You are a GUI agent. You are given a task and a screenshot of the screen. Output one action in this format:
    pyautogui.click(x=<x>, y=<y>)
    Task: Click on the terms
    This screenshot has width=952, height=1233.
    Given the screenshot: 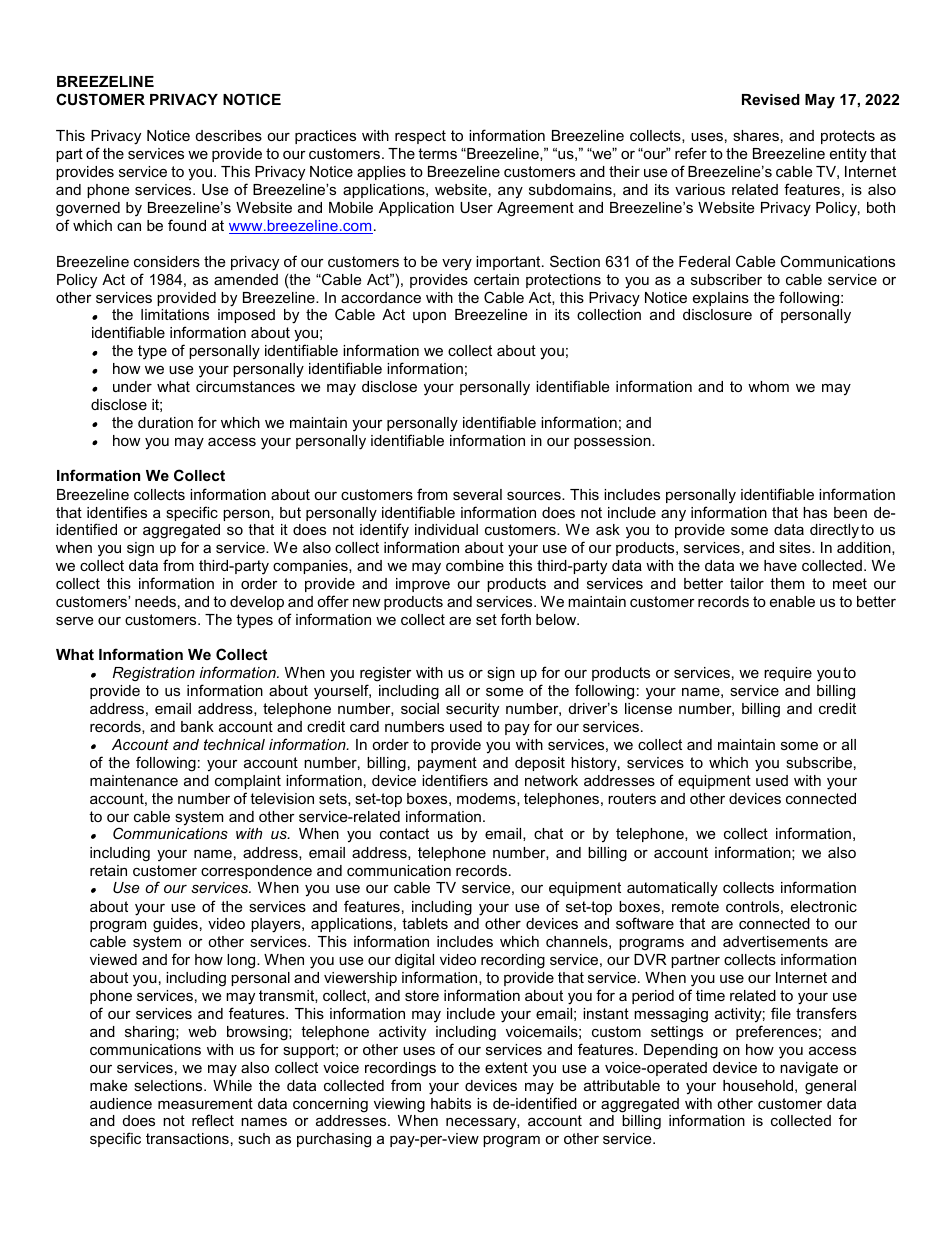 What is the action you would take?
    pyautogui.click(x=437, y=153)
